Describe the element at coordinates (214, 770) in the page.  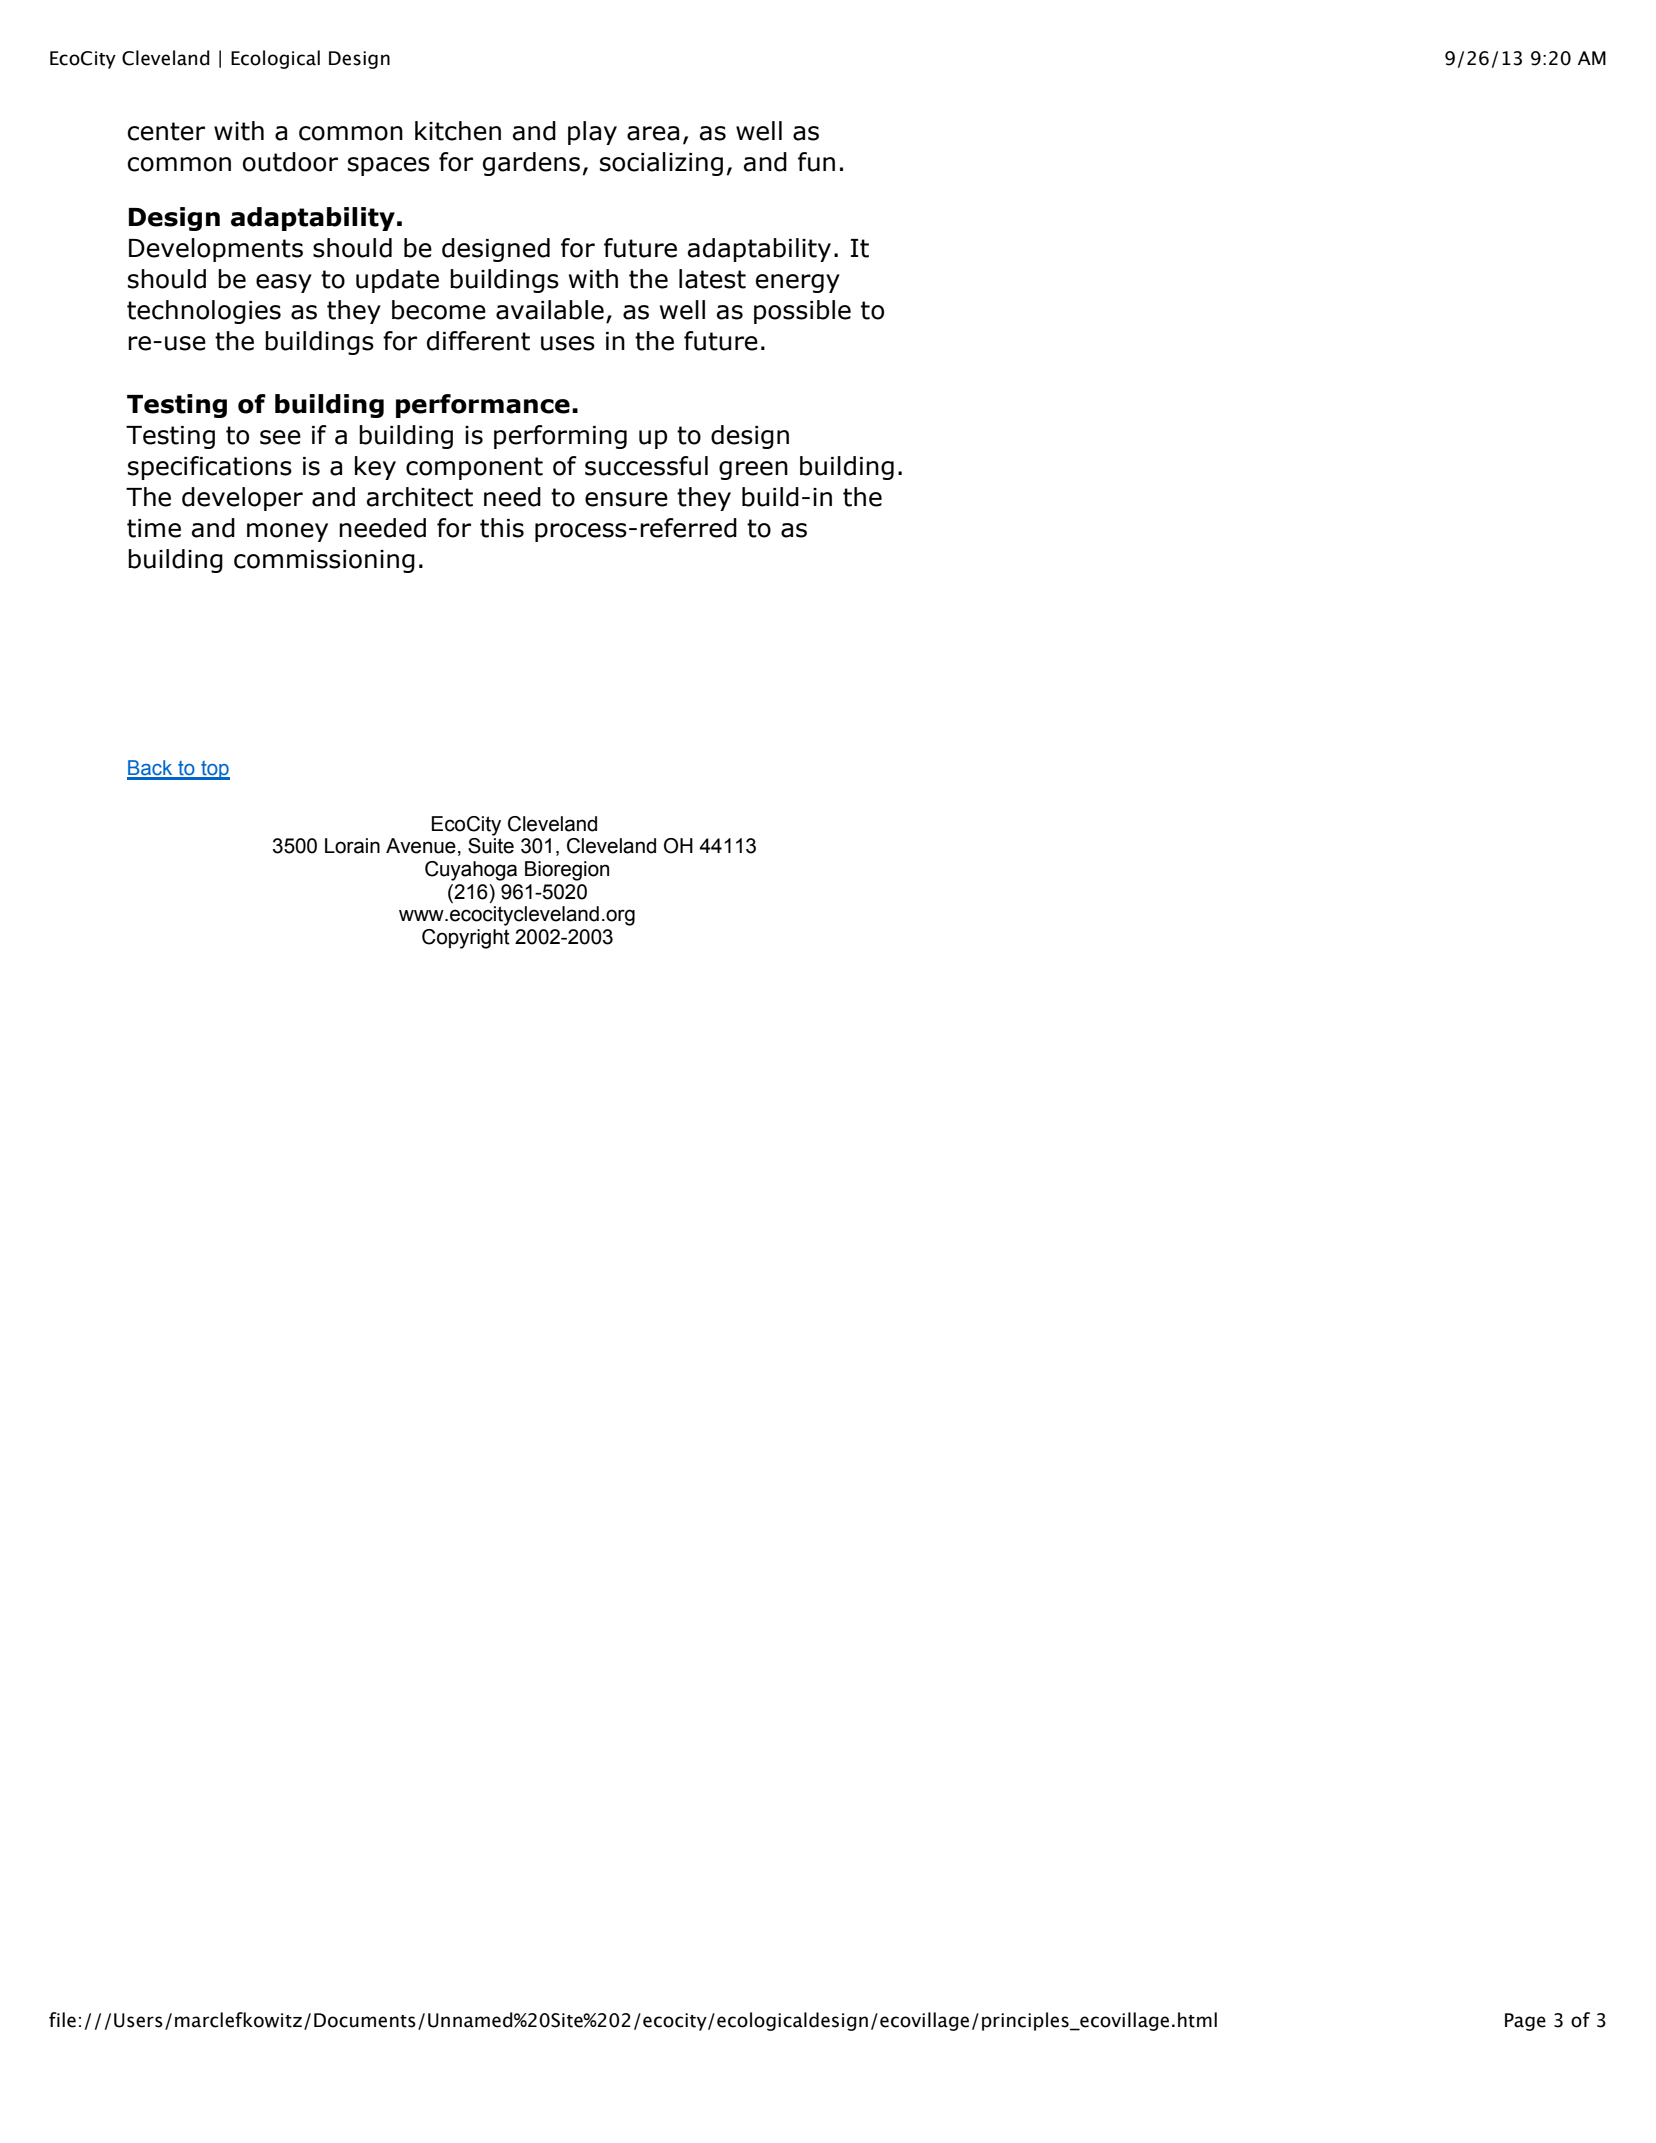
I see `top` at that location.
